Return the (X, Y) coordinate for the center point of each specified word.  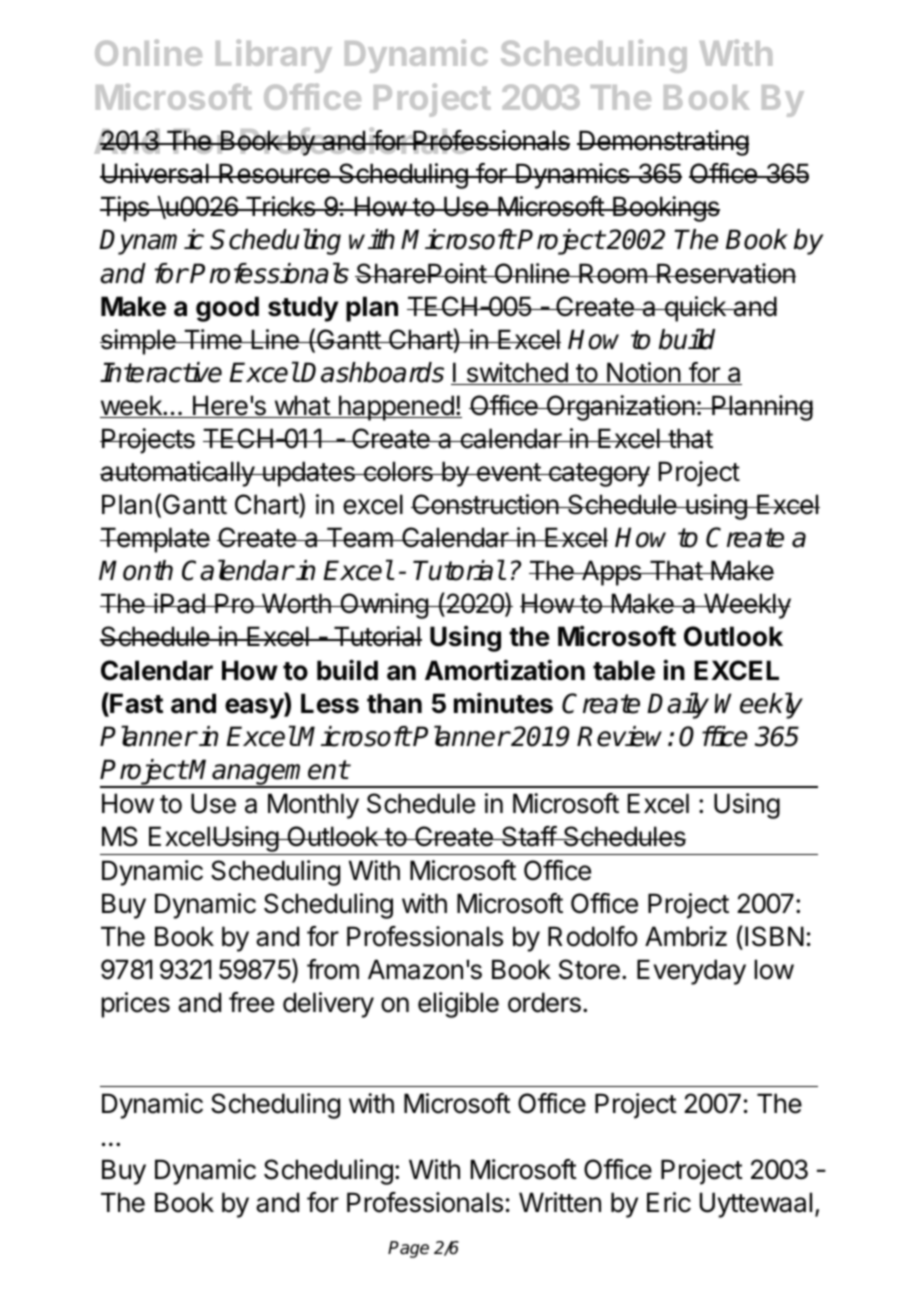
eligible (458, 1005)
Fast (135, 704)
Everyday (691, 972)
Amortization (505, 670)
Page (408, 1249)
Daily (678, 705)
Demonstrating (663, 143)
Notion (643, 373)
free (251, 1002)
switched (516, 373)
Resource (274, 173)
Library (274, 56)
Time (212, 339)
